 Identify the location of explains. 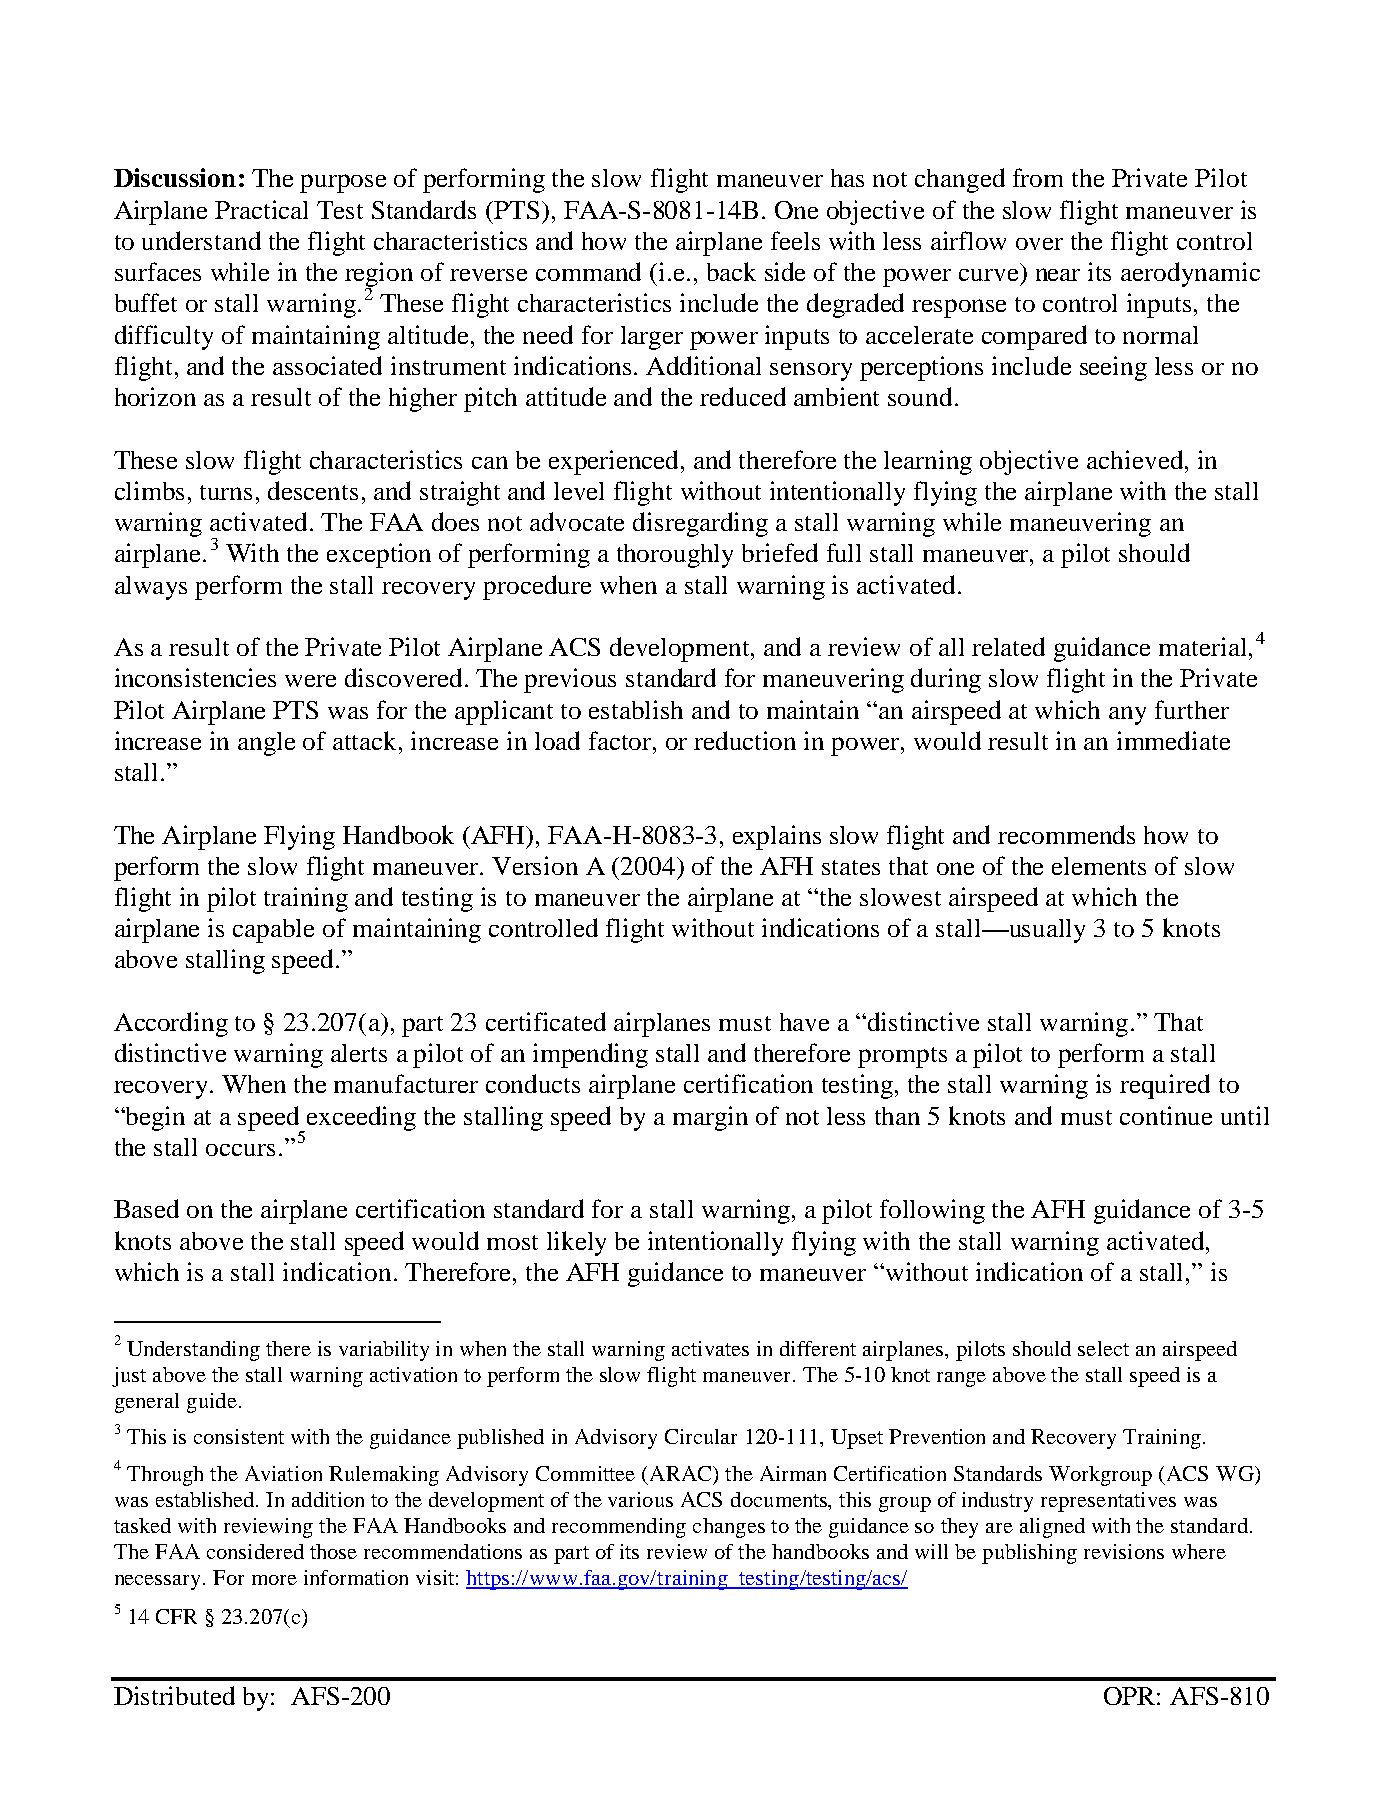
(777, 837).
